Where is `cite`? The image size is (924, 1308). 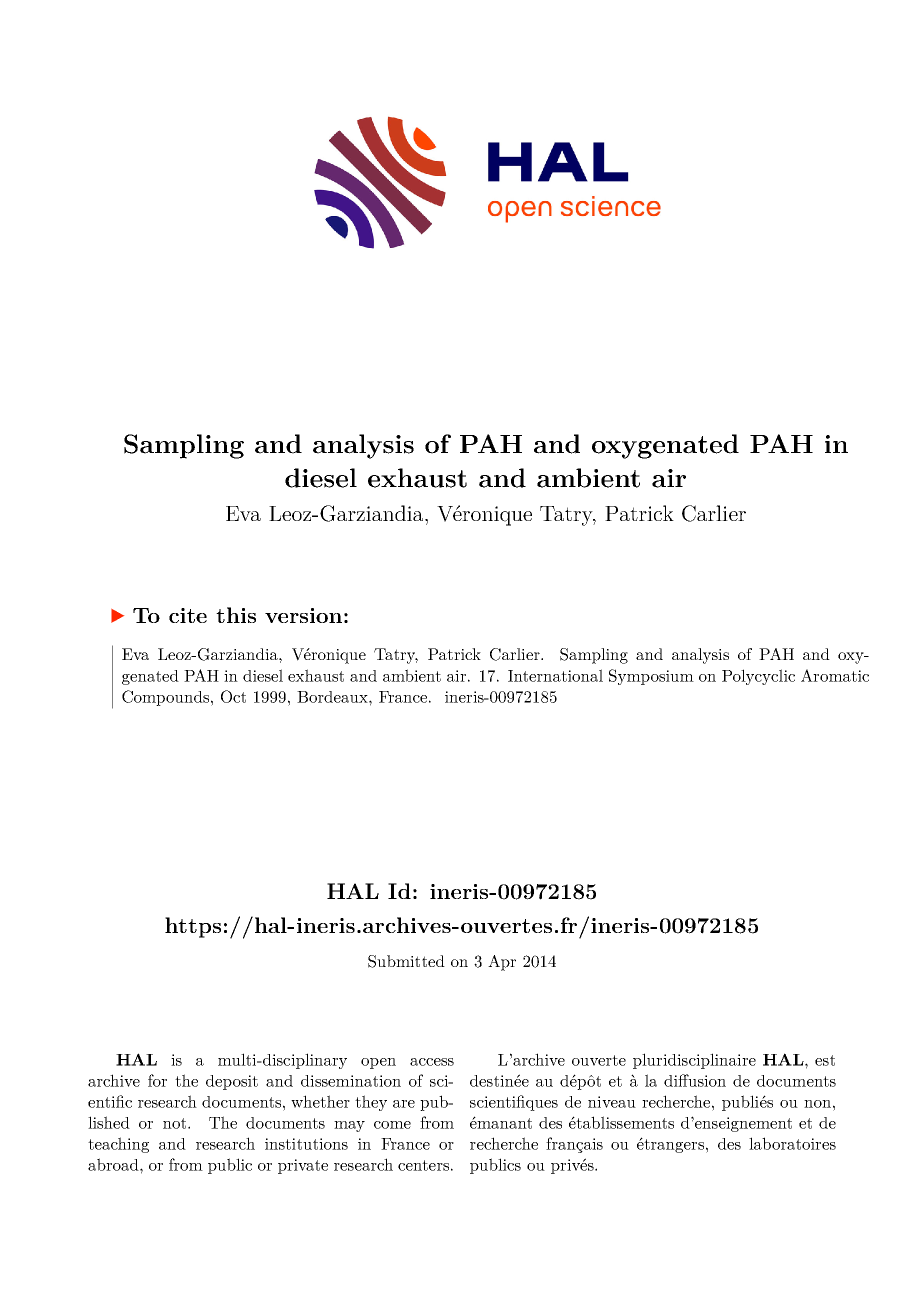 cite is located at coordinates (188, 615).
